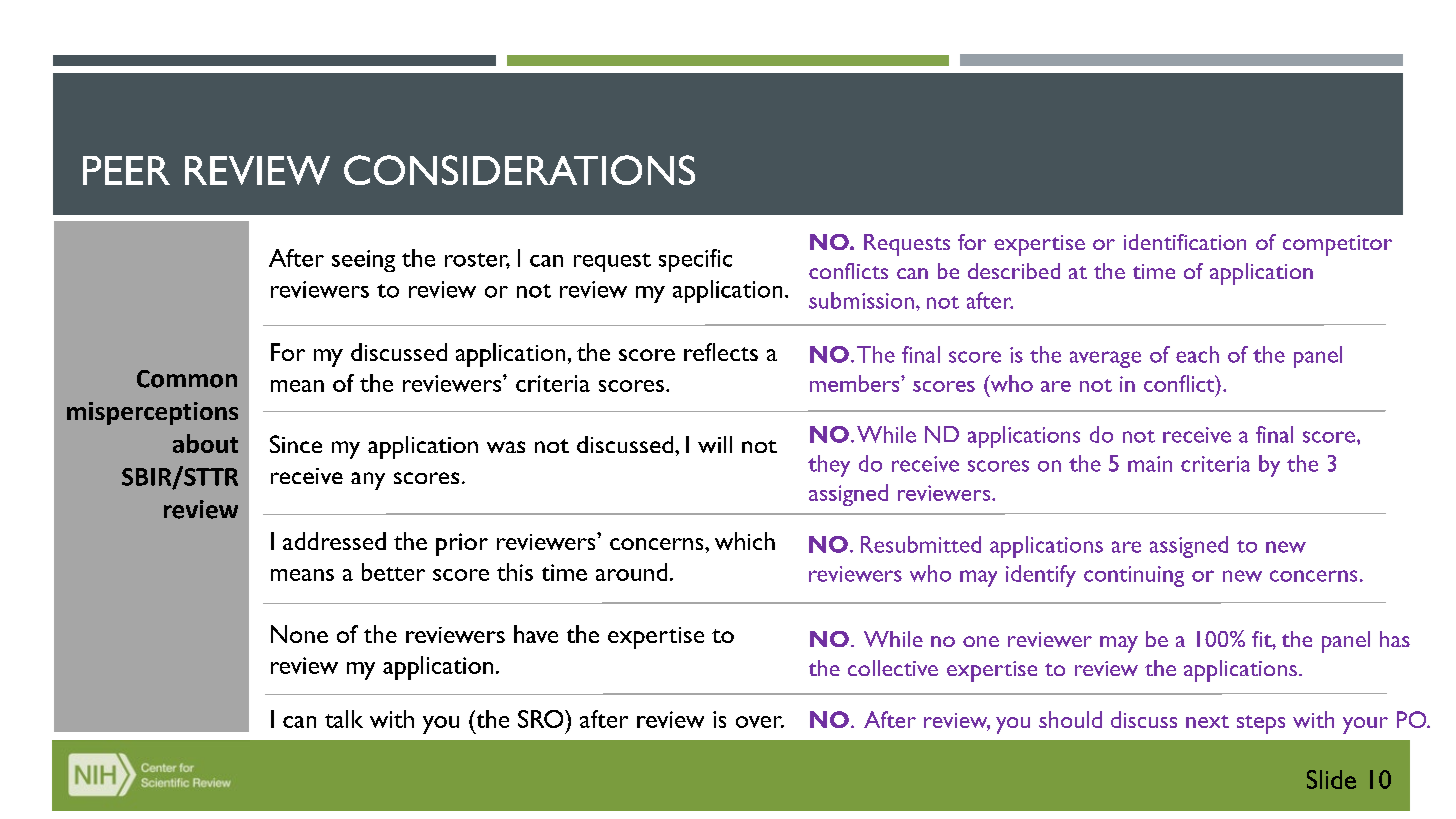 The image size is (1456, 819). Describe the element at coordinates (829, 466) in the document. I see `they` at that location.
